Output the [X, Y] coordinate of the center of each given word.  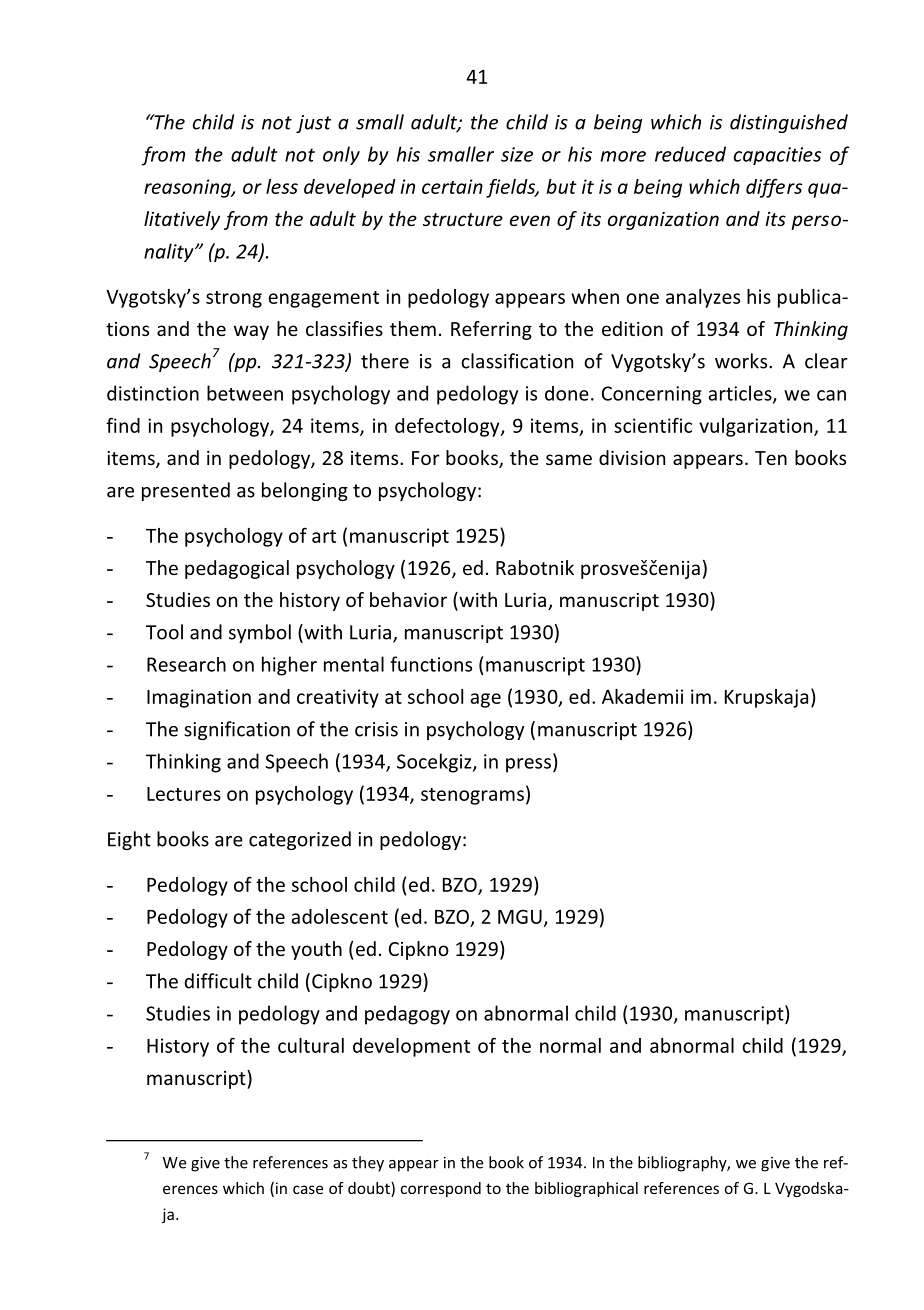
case [308, 1189]
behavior [408, 599]
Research [186, 664]
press [528, 765]
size [517, 154]
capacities [777, 156]
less [282, 186]
